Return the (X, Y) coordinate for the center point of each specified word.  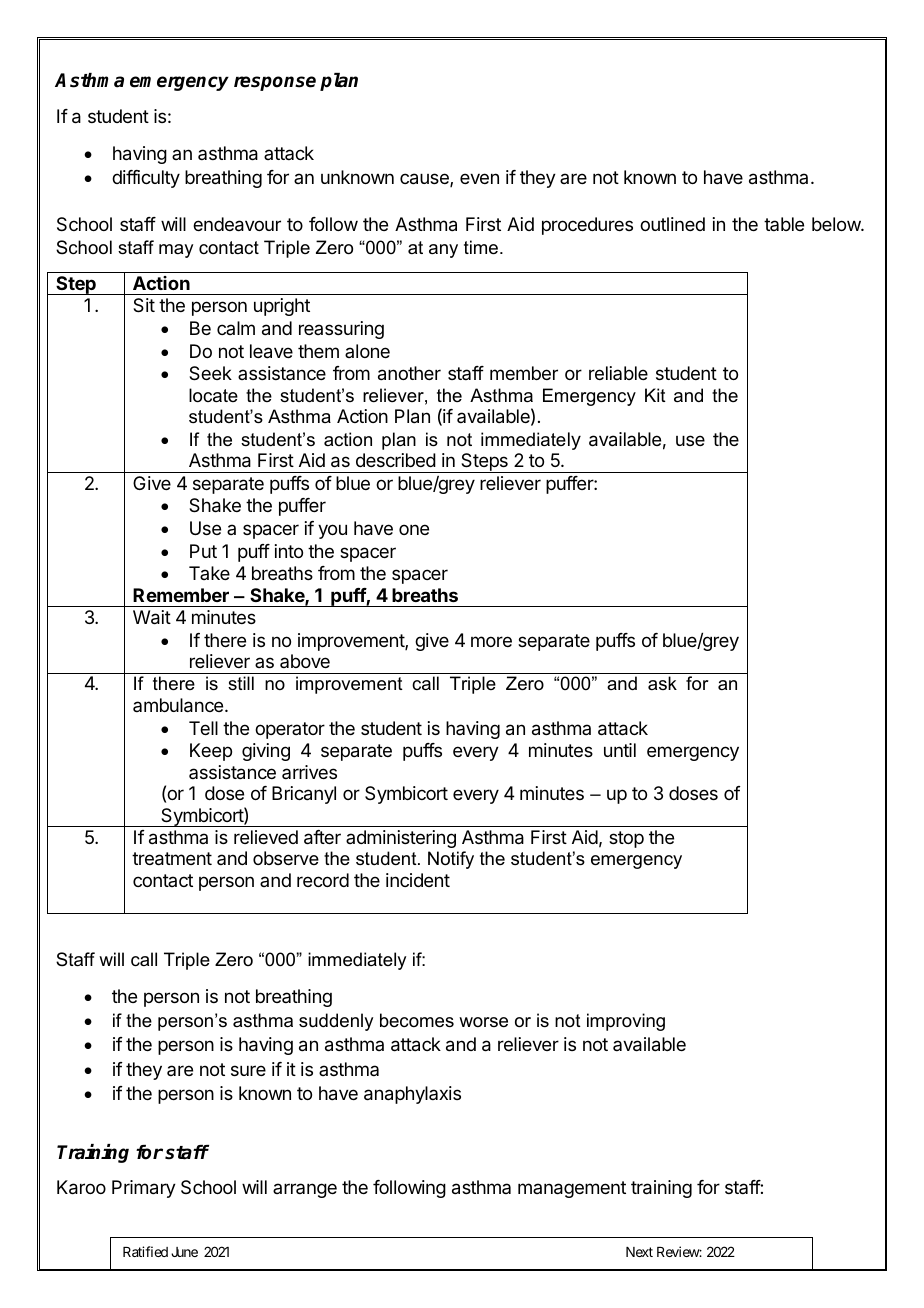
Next (639, 1252)
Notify (451, 860)
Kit (655, 395)
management (572, 1189)
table (784, 224)
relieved (266, 837)
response (275, 83)
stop (626, 839)
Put (203, 551)
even (479, 178)
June (184, 1252)
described (396, 460)
